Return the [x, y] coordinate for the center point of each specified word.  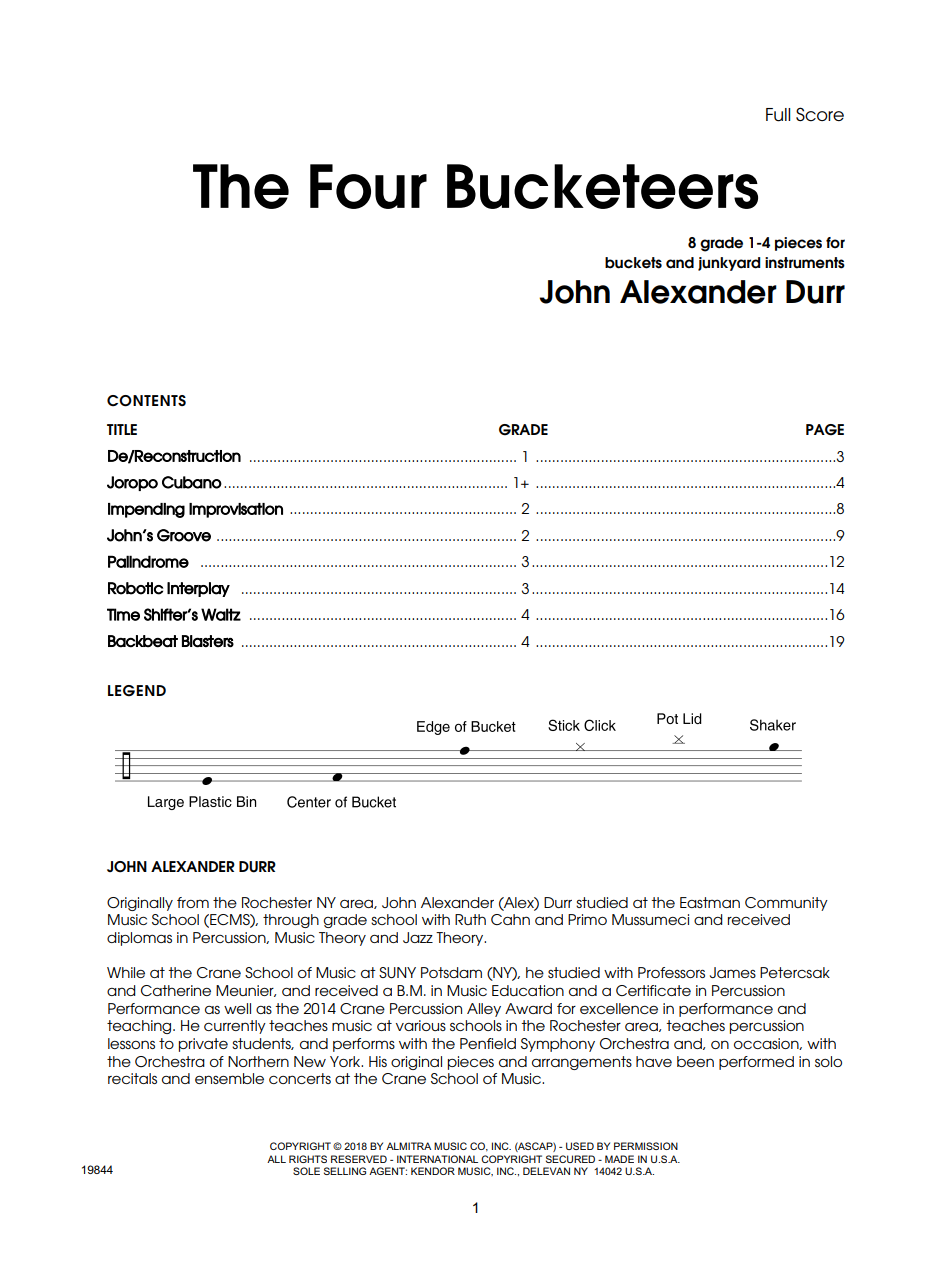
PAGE [825, 430]
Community [786, 904]
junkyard [729, 264]
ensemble [229, 1078]
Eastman [710, 902]
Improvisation [236, 510]
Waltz [221, 614]
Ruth [470, 919]
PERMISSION [646, 1146]
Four [368, 186]
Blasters [208, 641]
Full [778, 115]
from [193, 902]
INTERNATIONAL [437, 1159]
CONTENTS [146, 401]
